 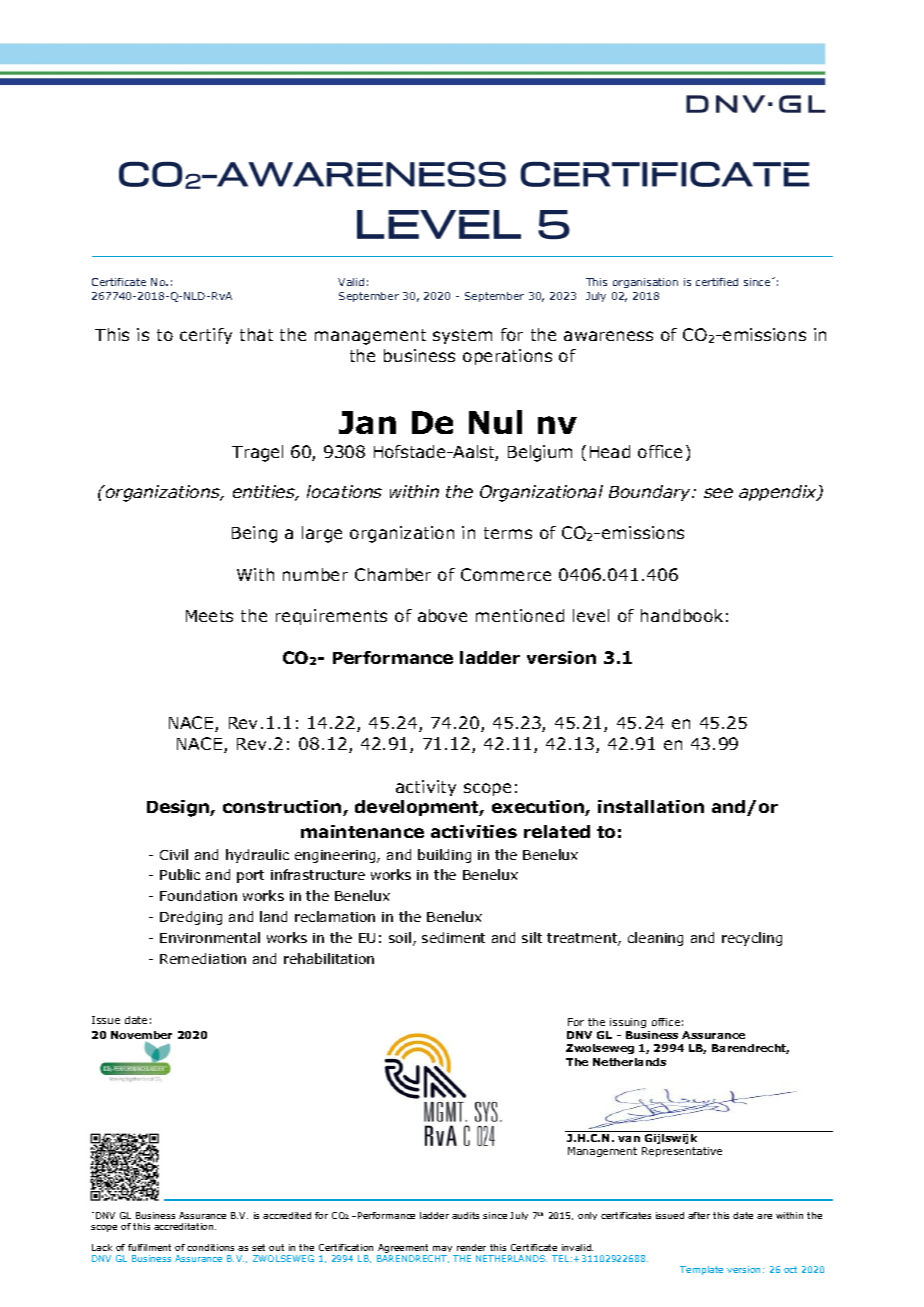 What do you see at coordinates (443, 1251) in the screenshot?
I see `may` at bounding box center [443, 1251].
